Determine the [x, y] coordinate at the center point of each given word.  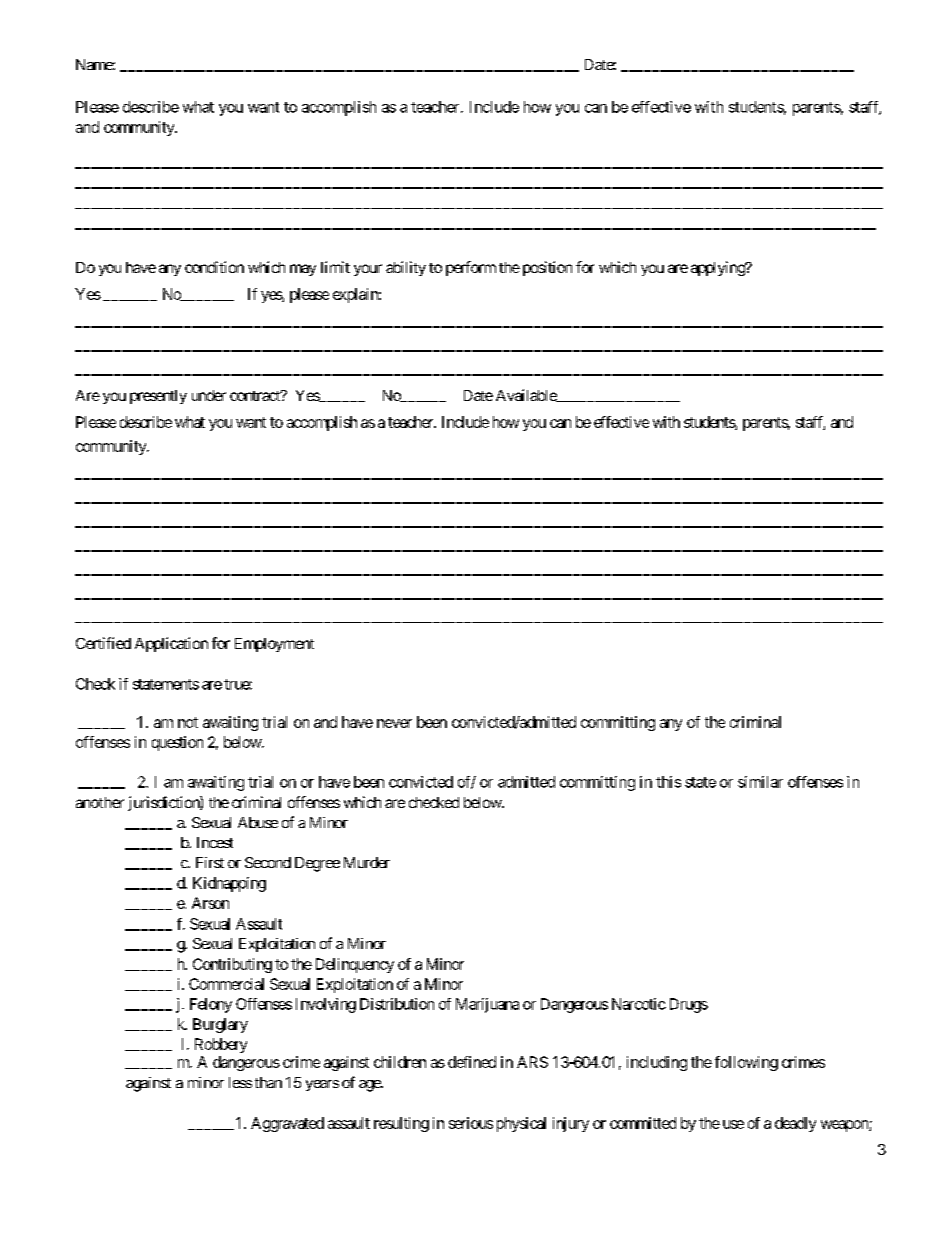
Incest [215, 842]
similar [760, 782]
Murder [367, 862]
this [668, 782]
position [547, 268]
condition [214, 267]
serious [471, 1123]
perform [471, 268]
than [268, 1082]
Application [171, 644]
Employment [274, 645]
